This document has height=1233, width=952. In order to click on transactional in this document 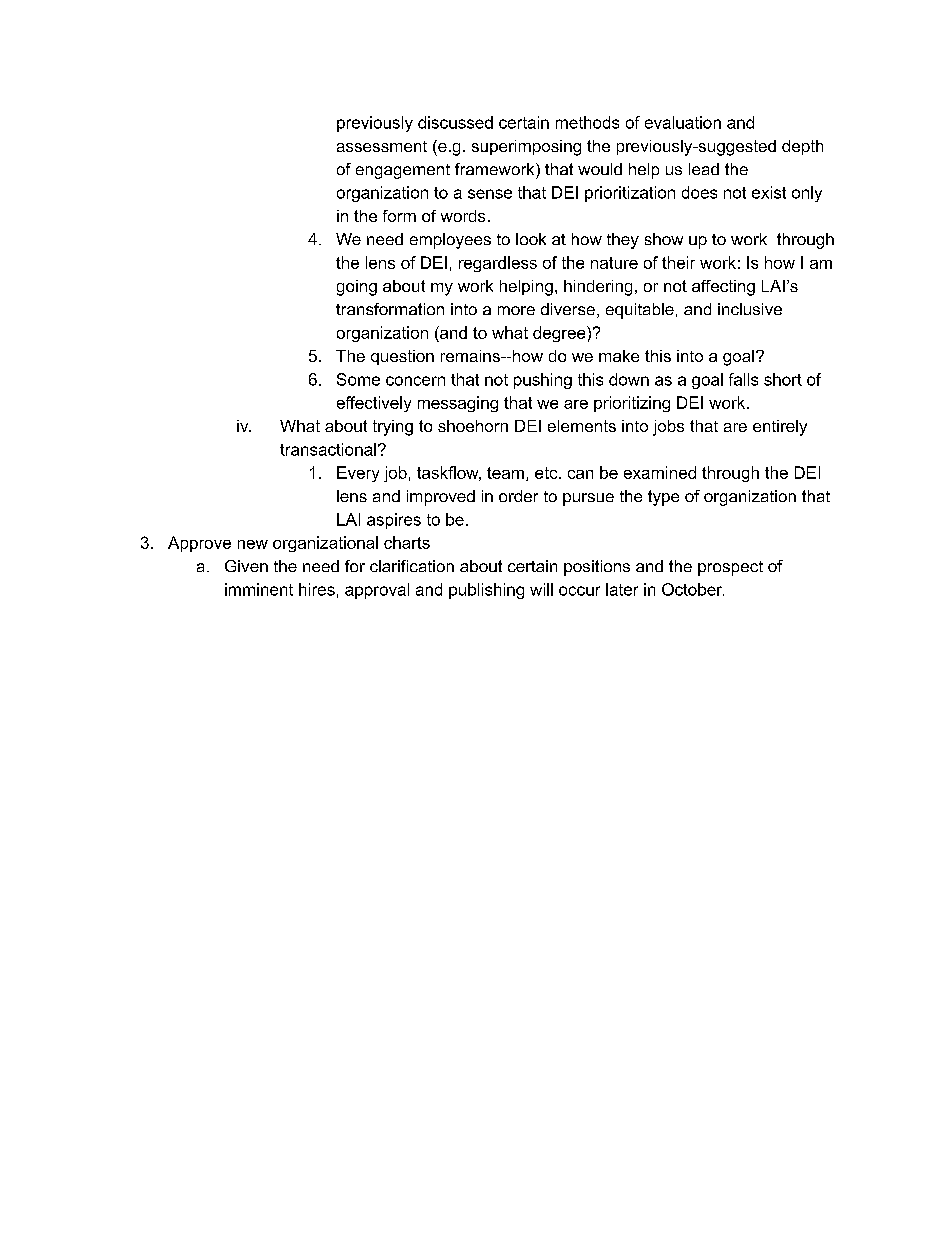, I will do `click(328, 449)`.
